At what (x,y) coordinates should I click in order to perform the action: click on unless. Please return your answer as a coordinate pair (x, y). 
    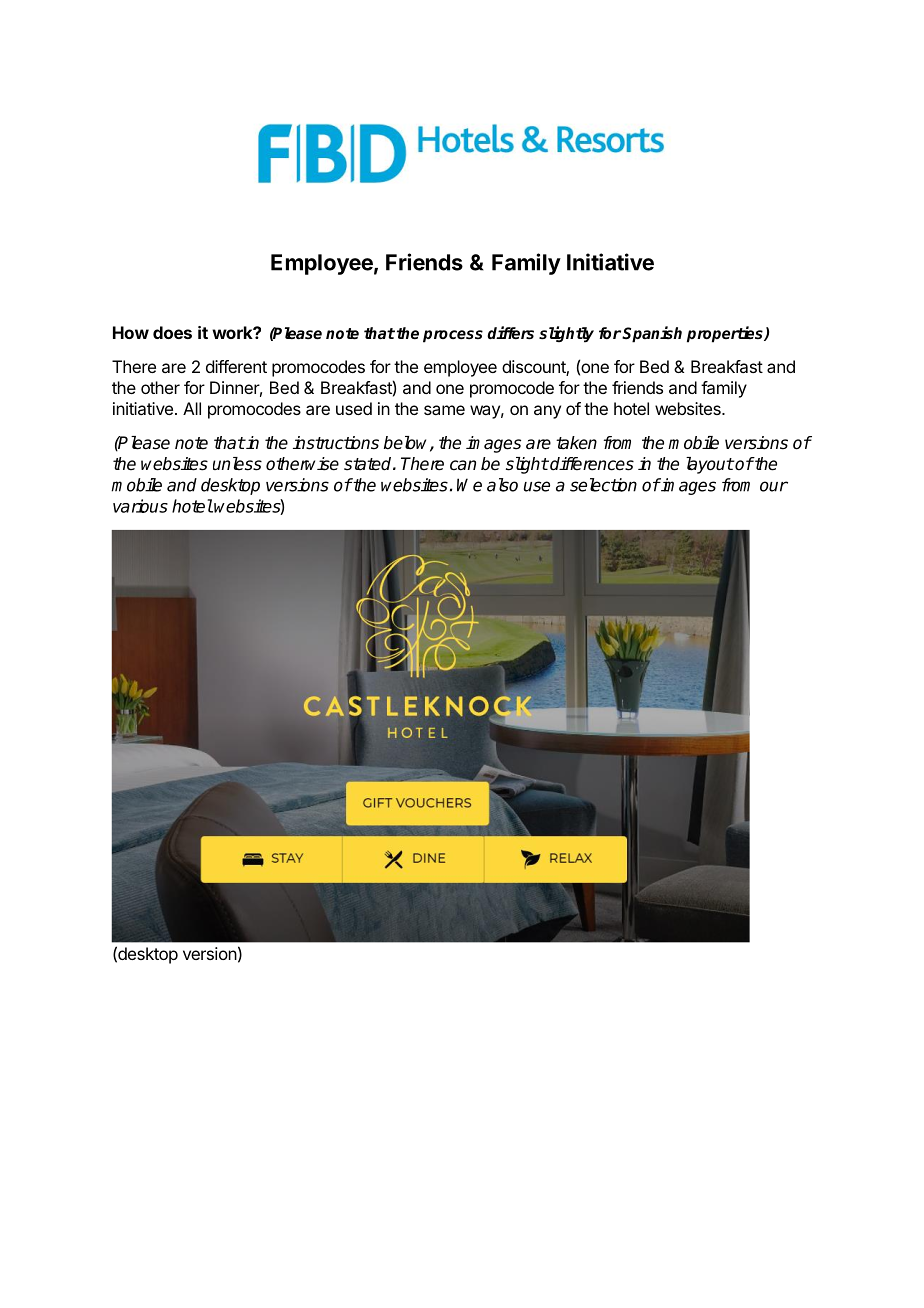
    Looking at the image, I should click on (237, 464).
